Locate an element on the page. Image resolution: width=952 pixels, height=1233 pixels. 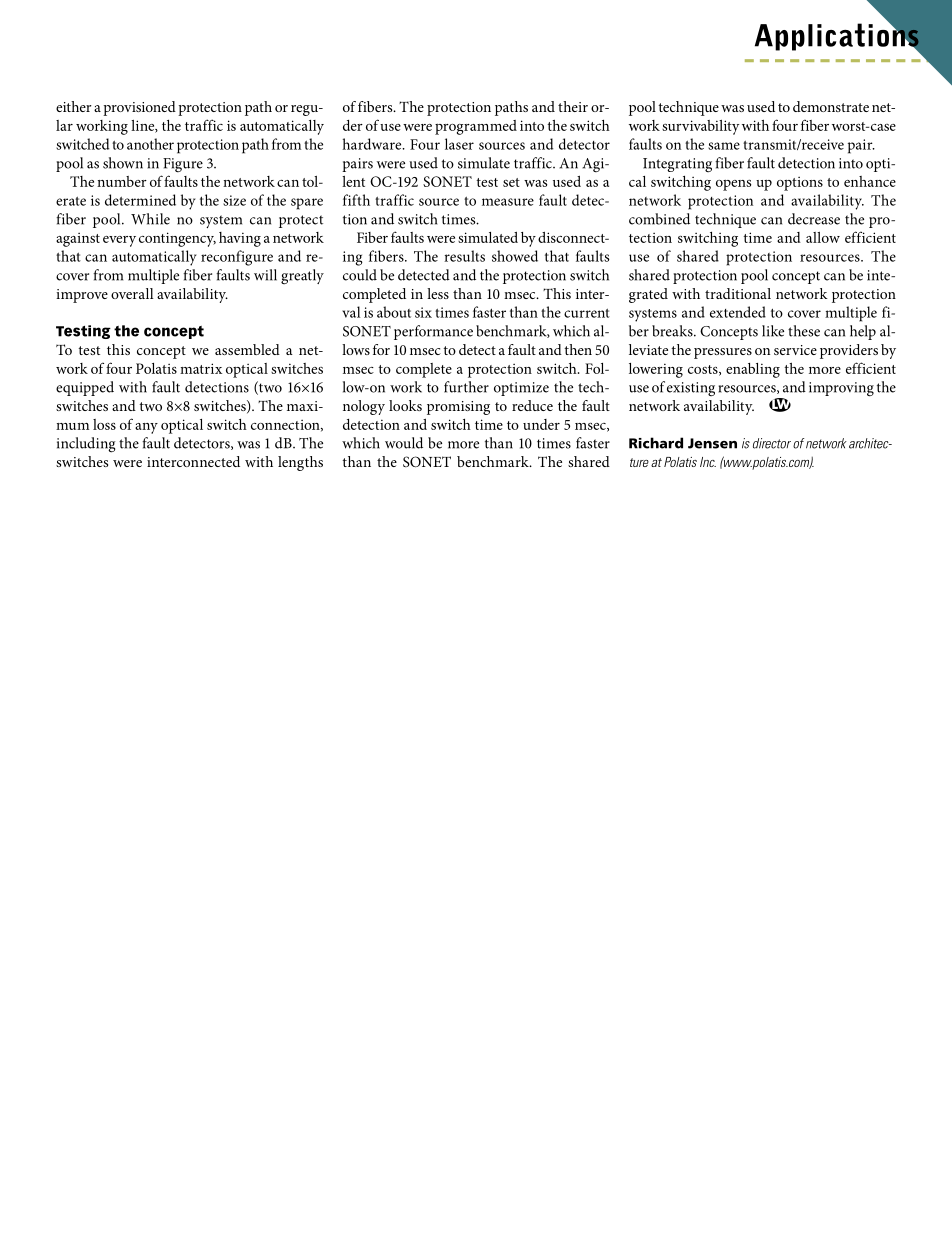
including is located at coordinates (86, 445).
